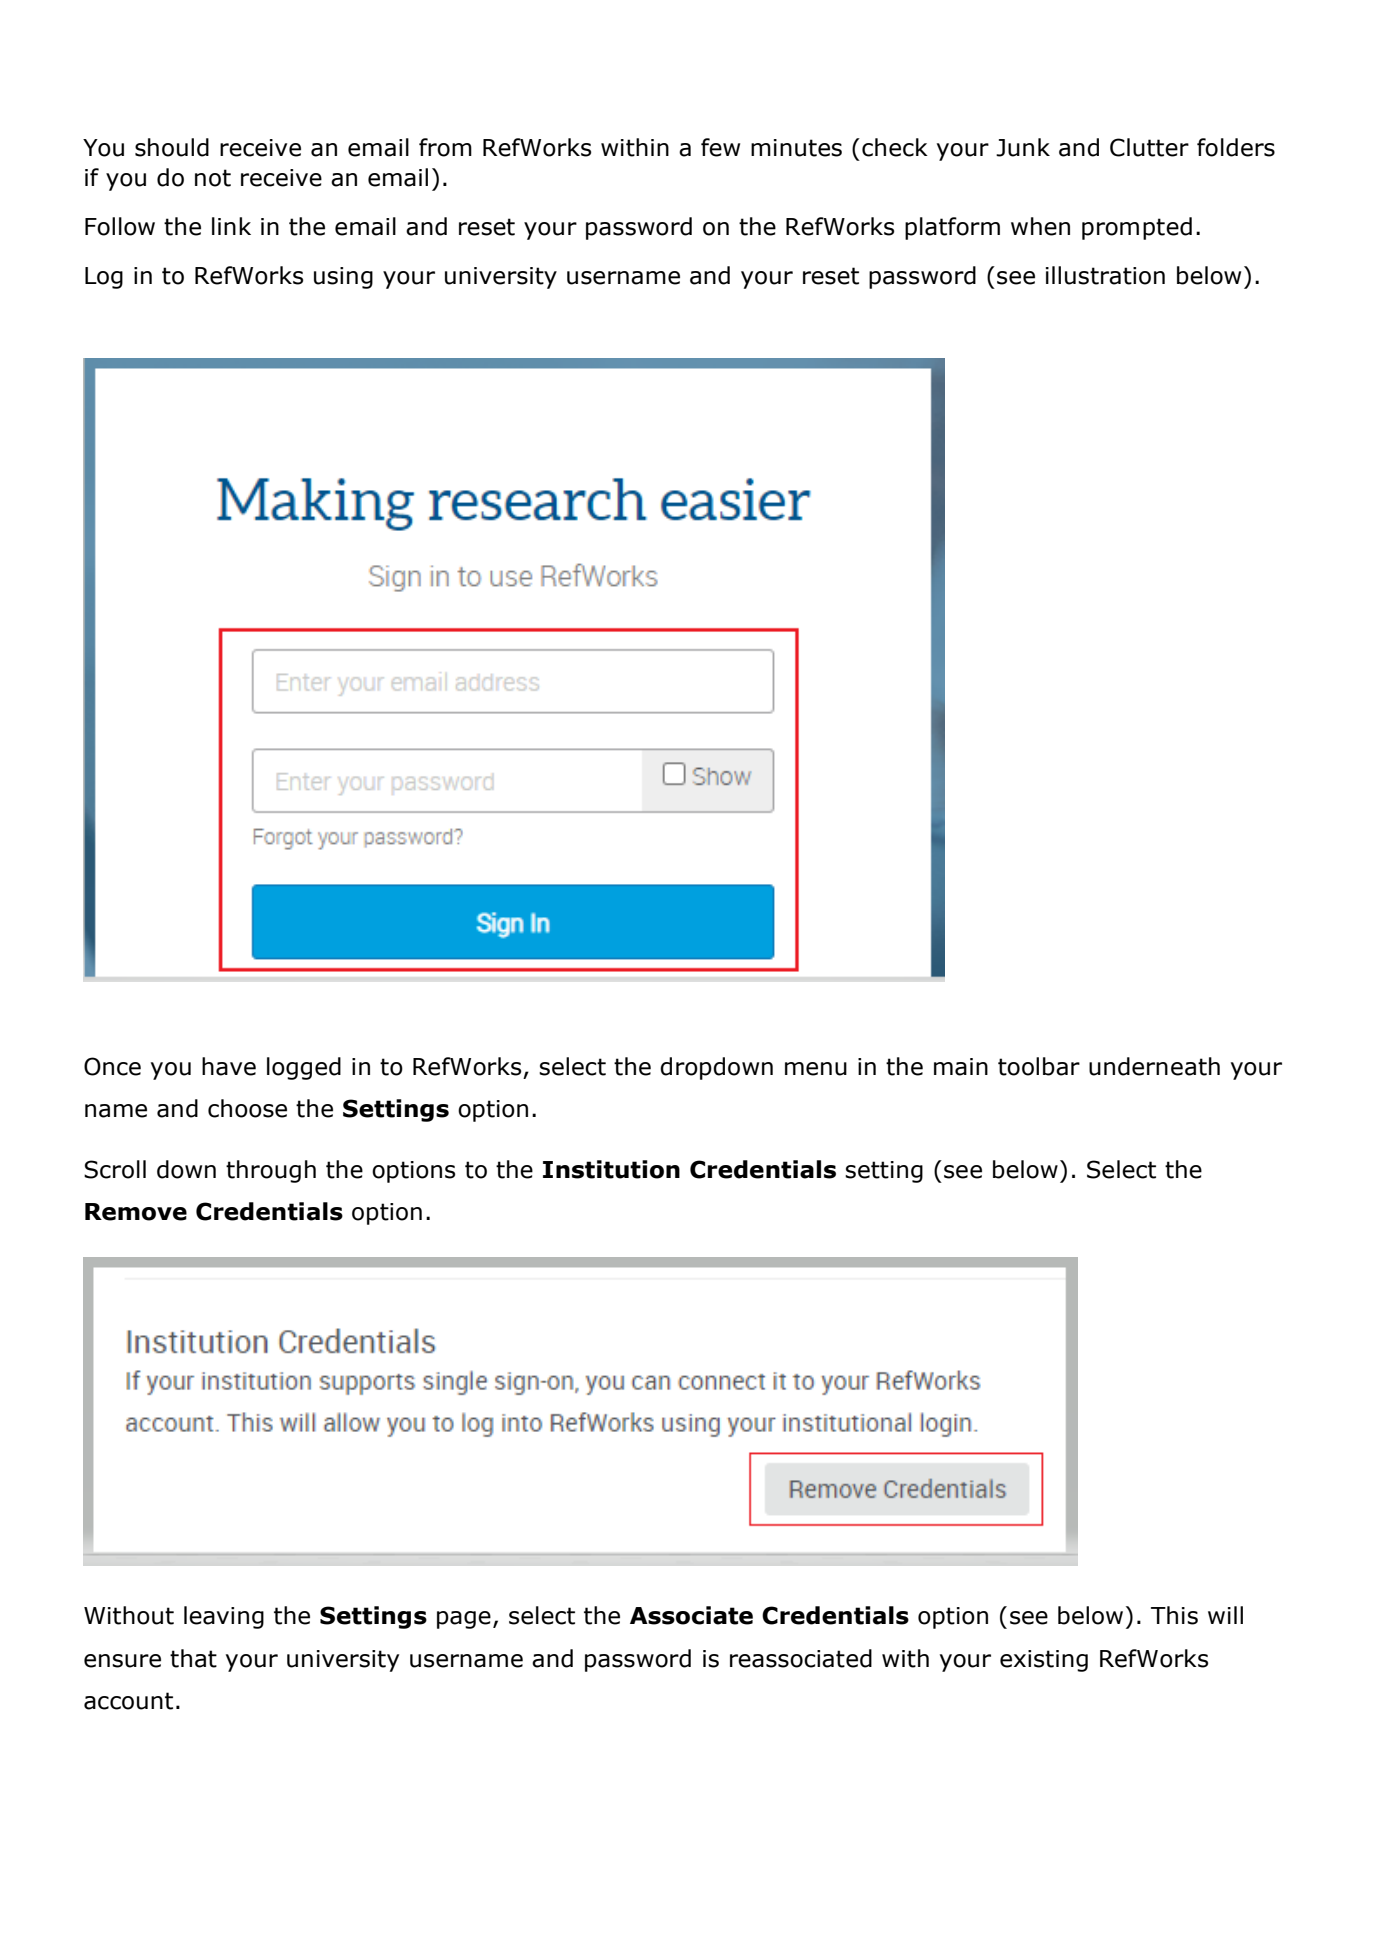 The width and height of the screenshot is (1380, 1952). What do you see at coordinates (1154, 1066) in the screenshot?
I see `underneath` at bounding box center [1154, 1066].
